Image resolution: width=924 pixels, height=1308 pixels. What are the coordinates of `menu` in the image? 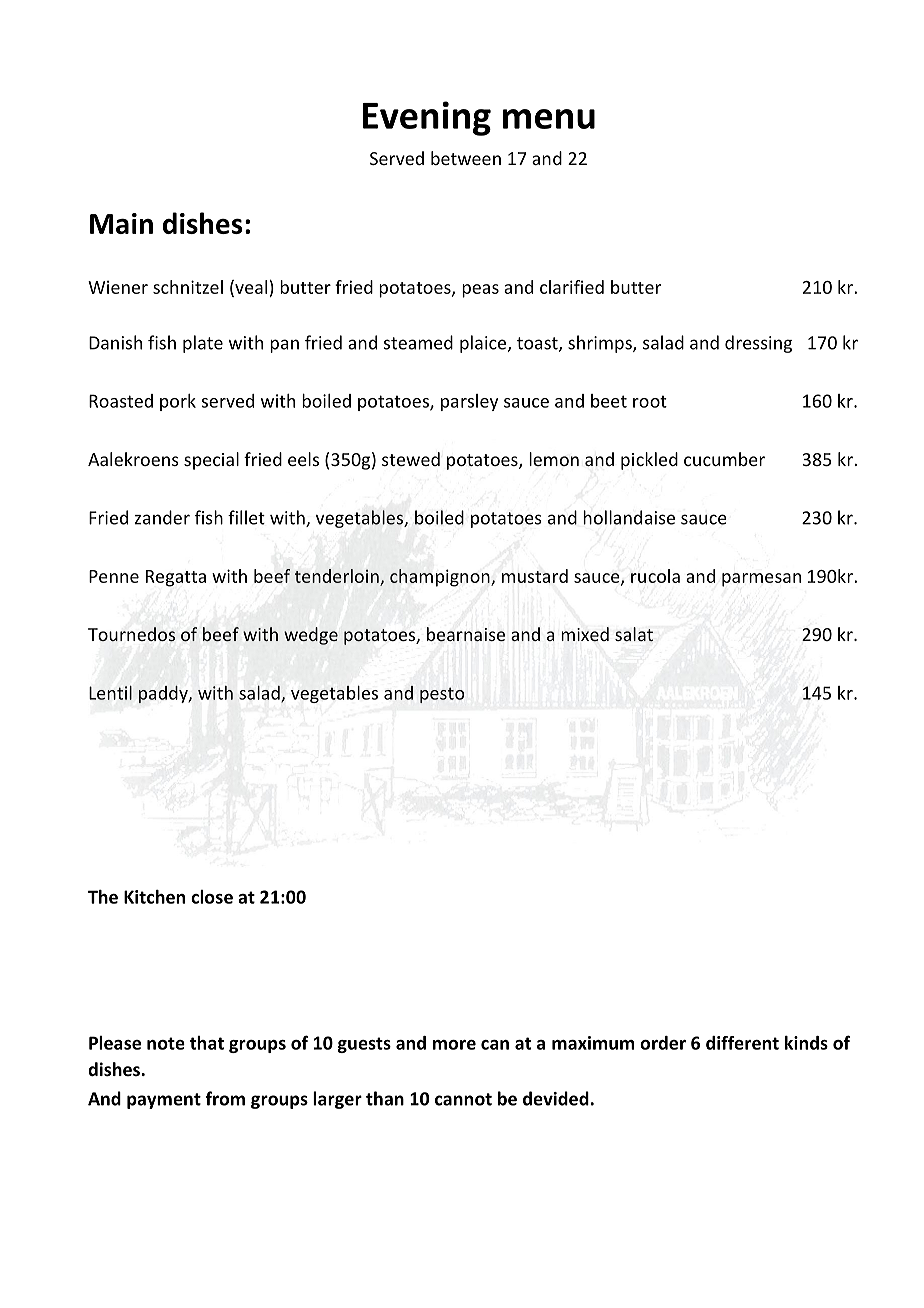 It's located at (549, 119).
